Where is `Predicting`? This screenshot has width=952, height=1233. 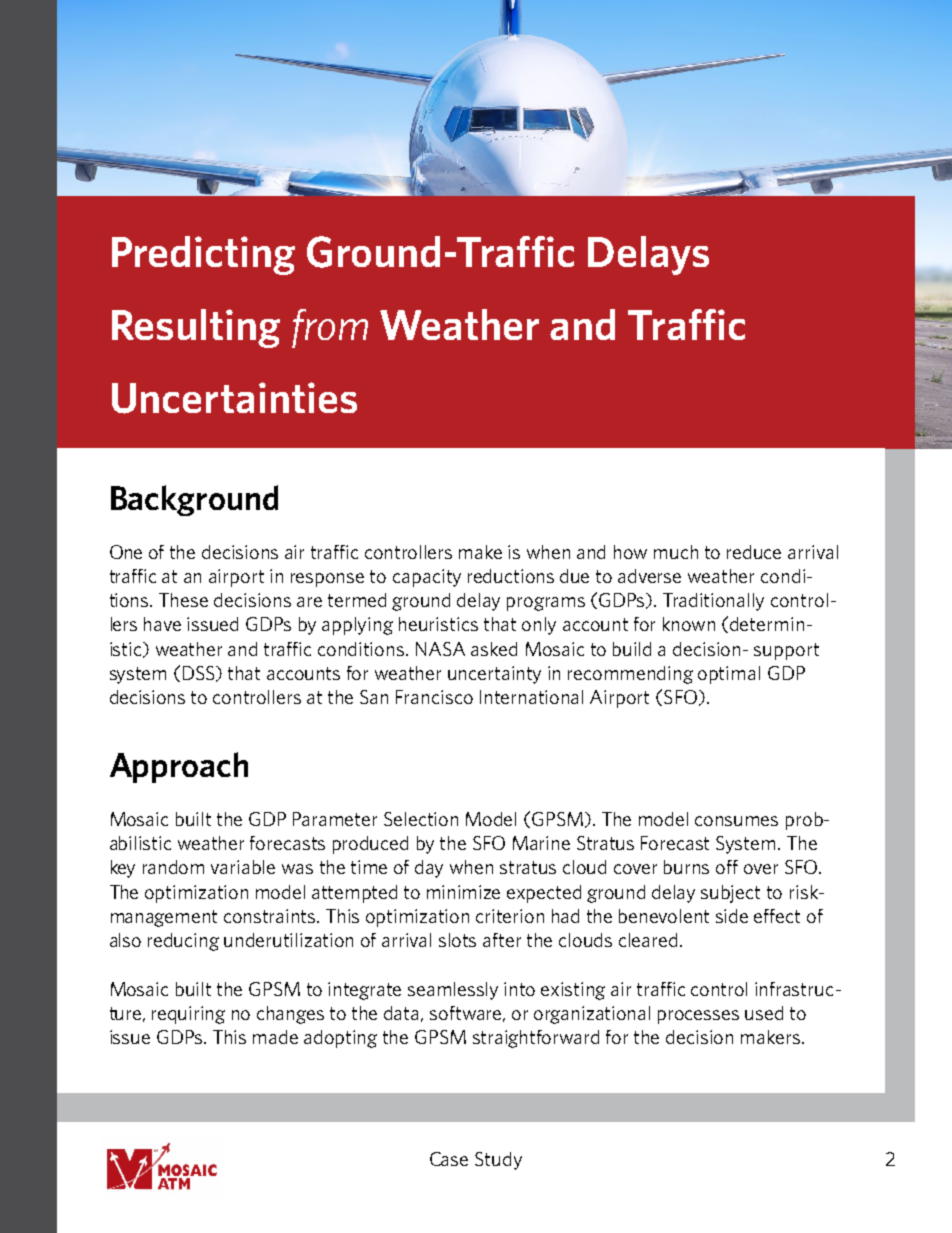 Predicting is located at coordinates (203, 255).
